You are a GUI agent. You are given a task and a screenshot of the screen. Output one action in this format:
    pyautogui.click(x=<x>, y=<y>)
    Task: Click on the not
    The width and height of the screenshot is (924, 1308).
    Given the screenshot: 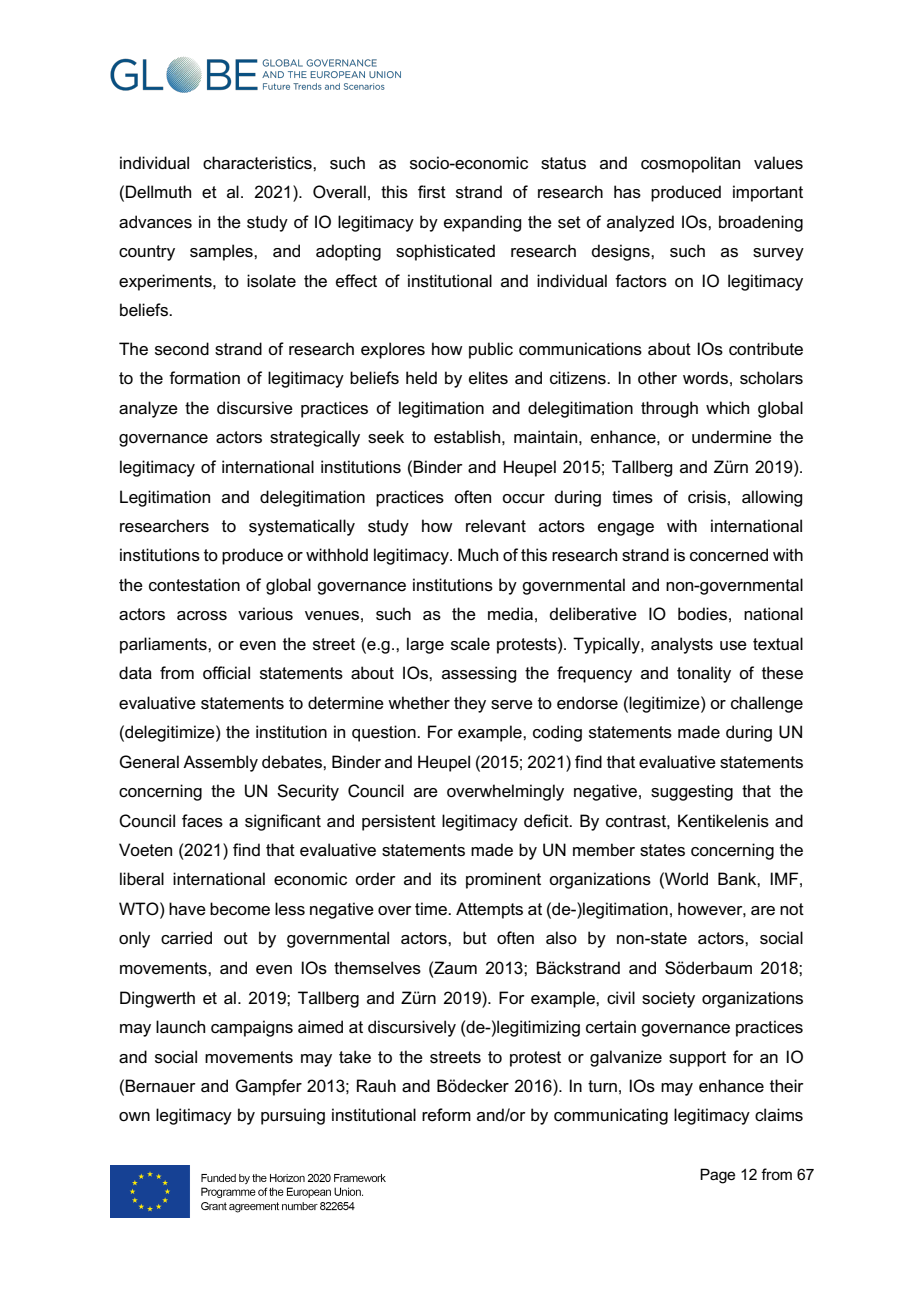 What is the action you would take?
    pyautogui.click(x=792, y=909)
